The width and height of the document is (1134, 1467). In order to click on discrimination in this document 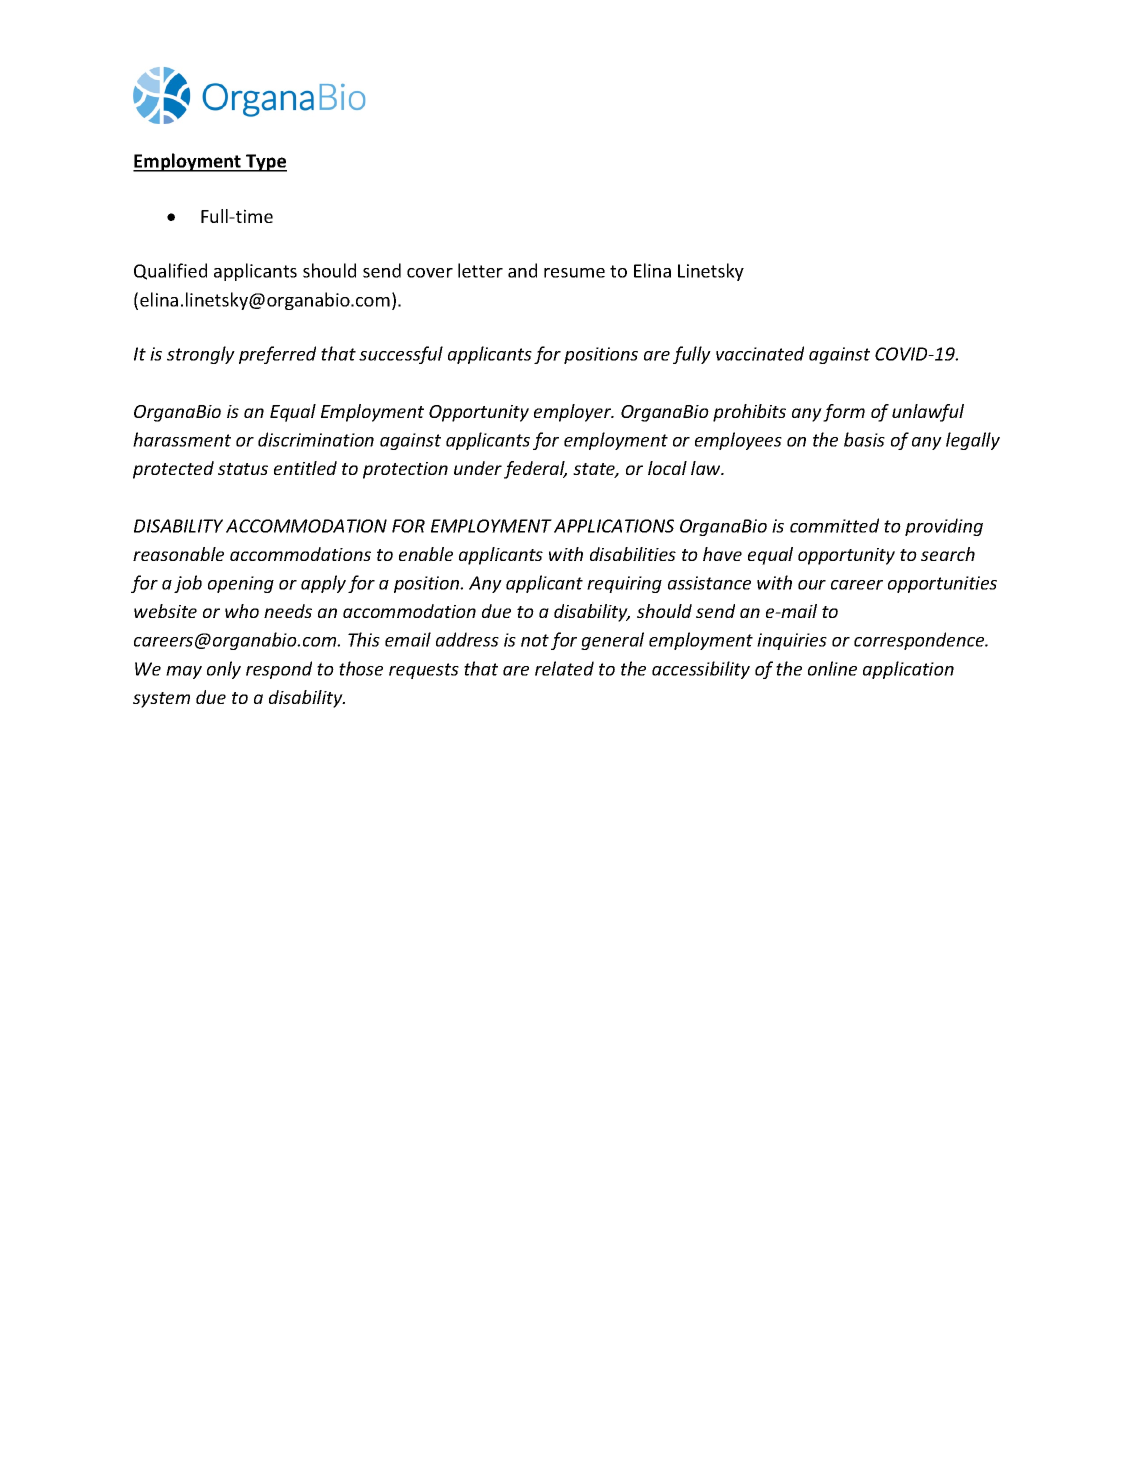, I will do `click(316, 439)`.
